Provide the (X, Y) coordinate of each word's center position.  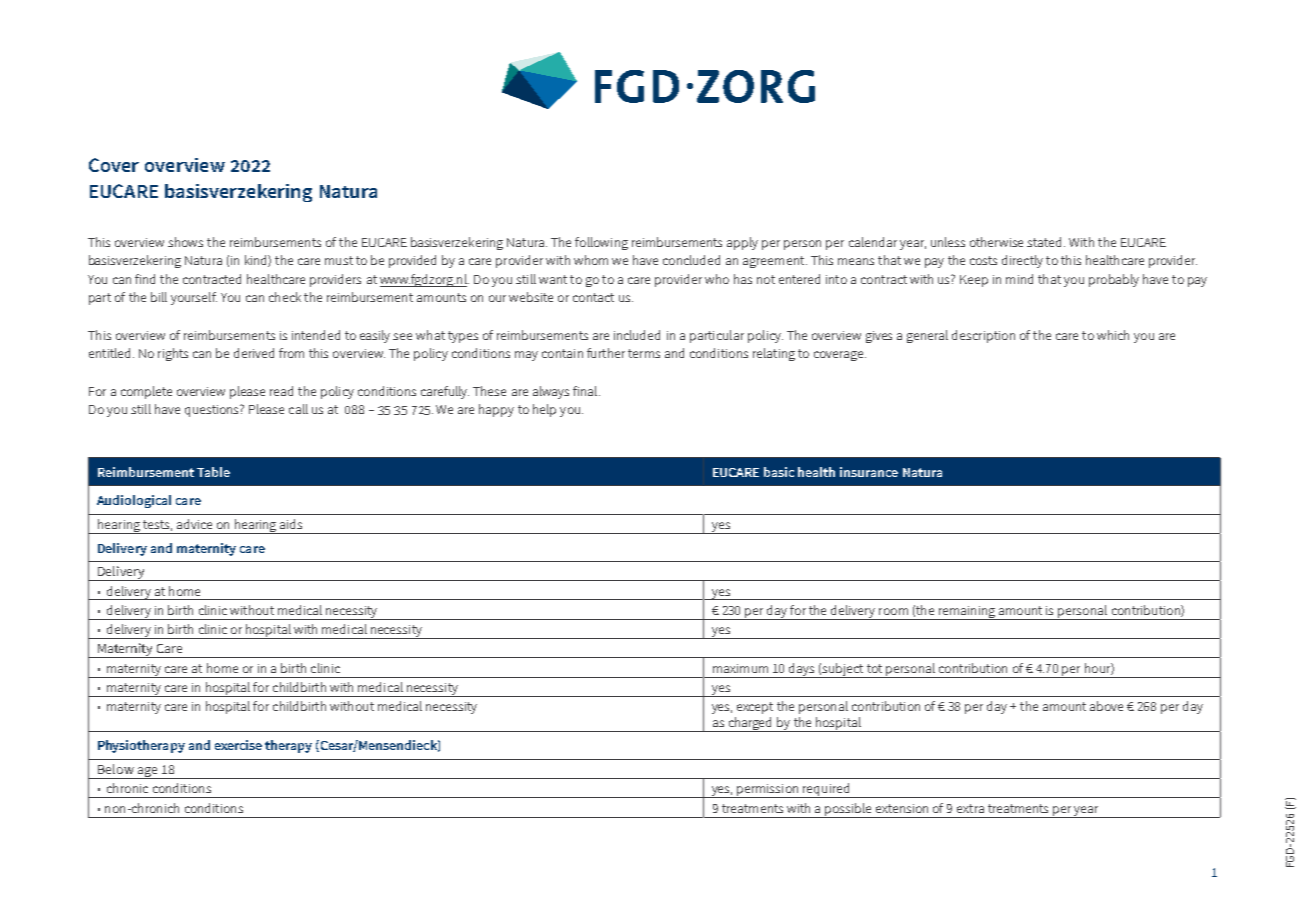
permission (768, 791)
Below (116, 769)
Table (213, 472)
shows (185, 242)
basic (779, 472)
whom (591, 260)
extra (970, 808)
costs (983, 260)
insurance (869, 472)
